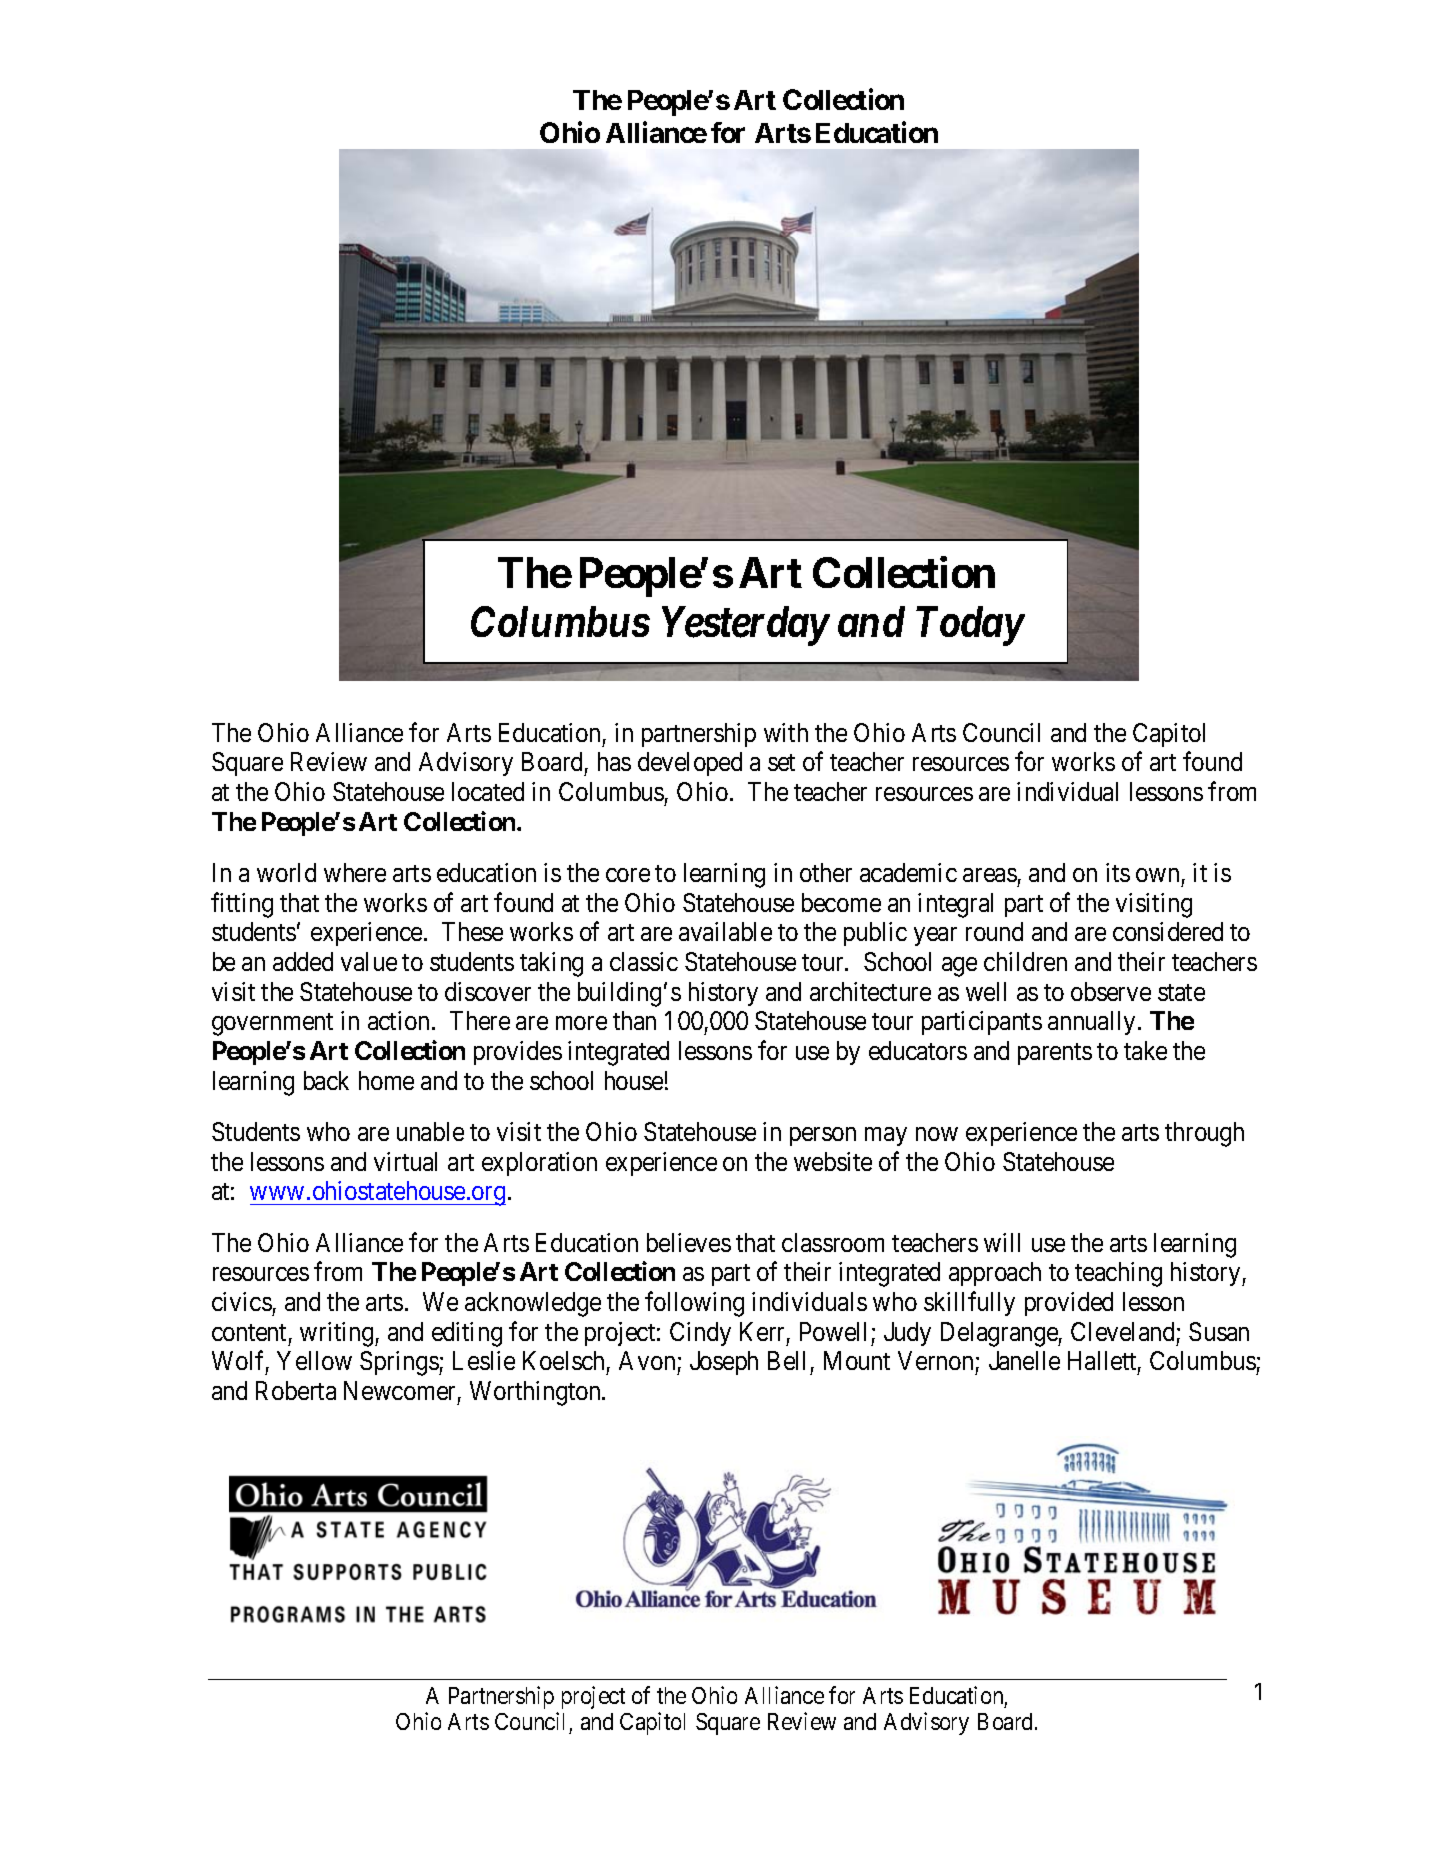  Describe the element at coordinates (1025, 961) in the screenshot. I see `children` at that location.
